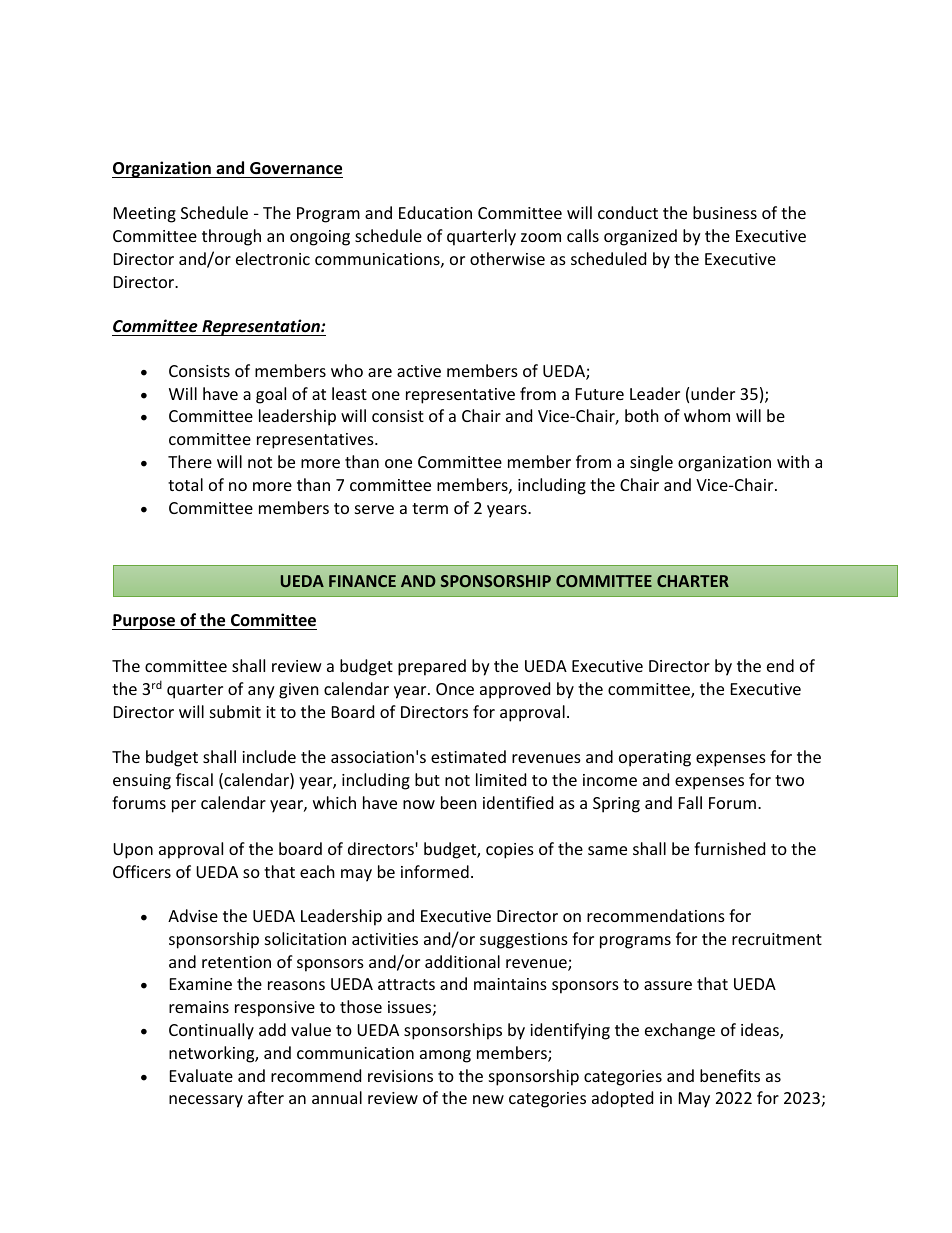 The height and width of the screenshot is (1233, 952). What do you see at coordinates (435, 212) in the screenshot?
I see `Education` at bounding box center [435, 212].
